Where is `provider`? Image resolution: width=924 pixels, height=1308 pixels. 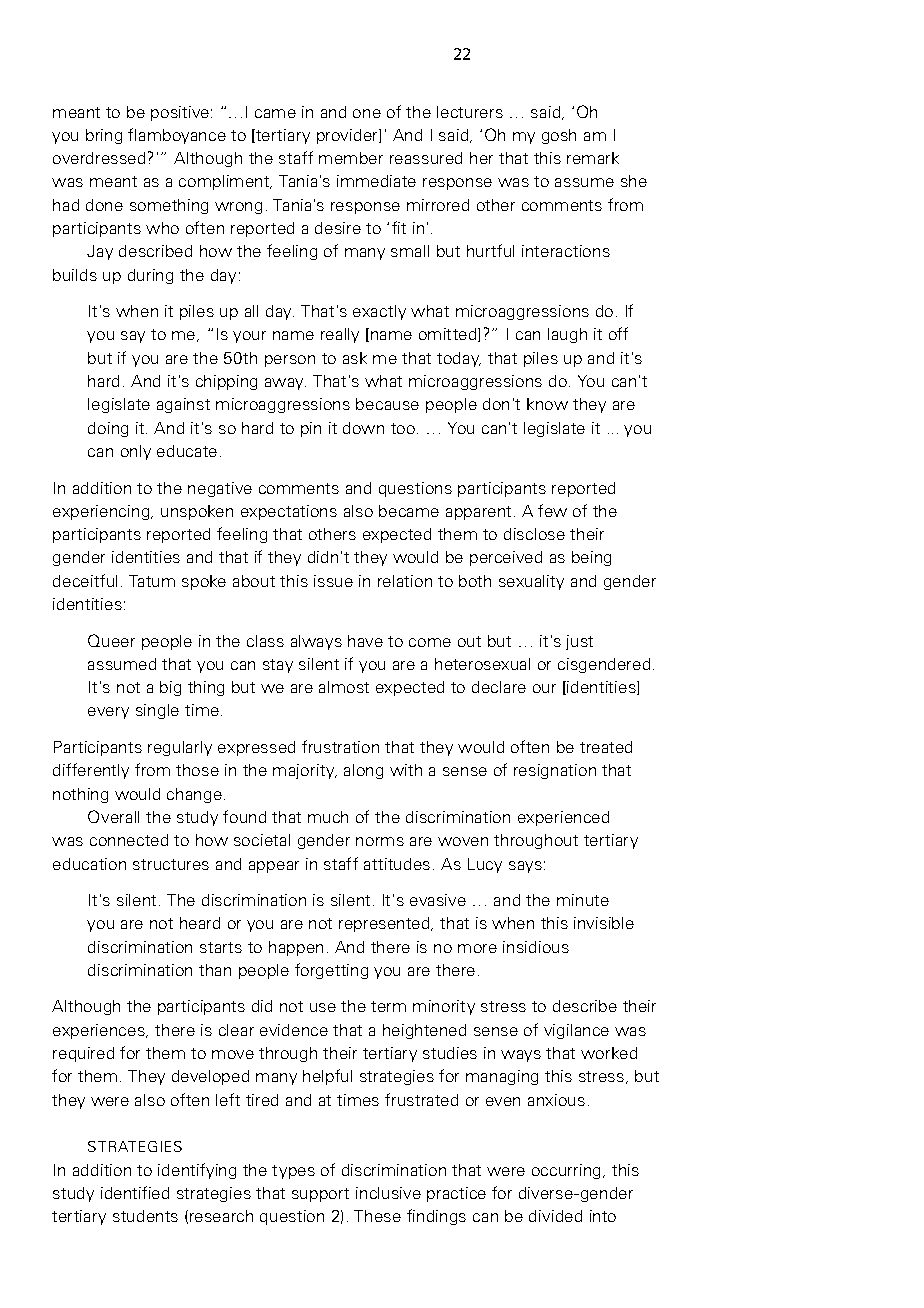 provider is located at coordinates (348, 136).
